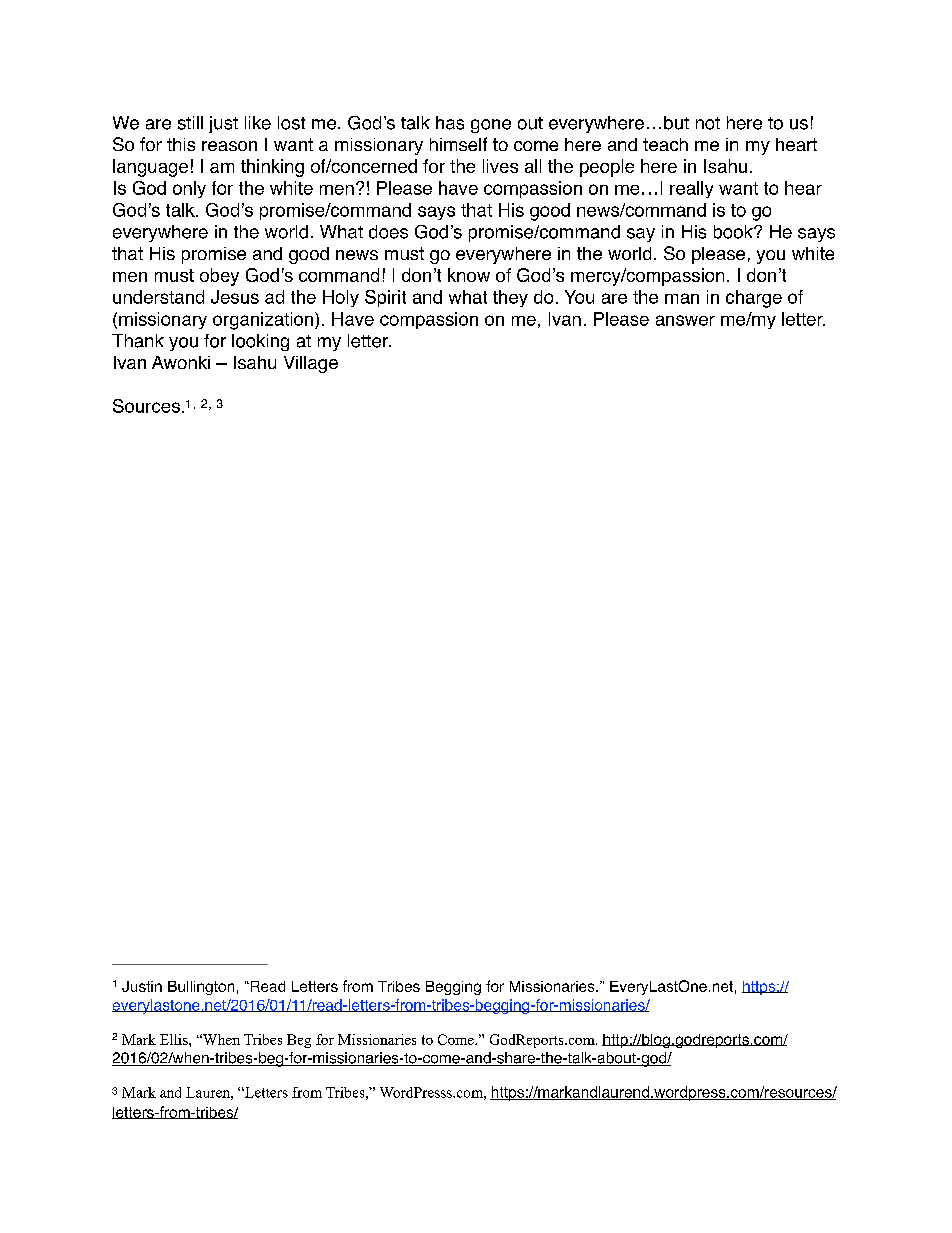 This screenshot has height=1233, width=952. I want to click on looking, so click(260, 342).
